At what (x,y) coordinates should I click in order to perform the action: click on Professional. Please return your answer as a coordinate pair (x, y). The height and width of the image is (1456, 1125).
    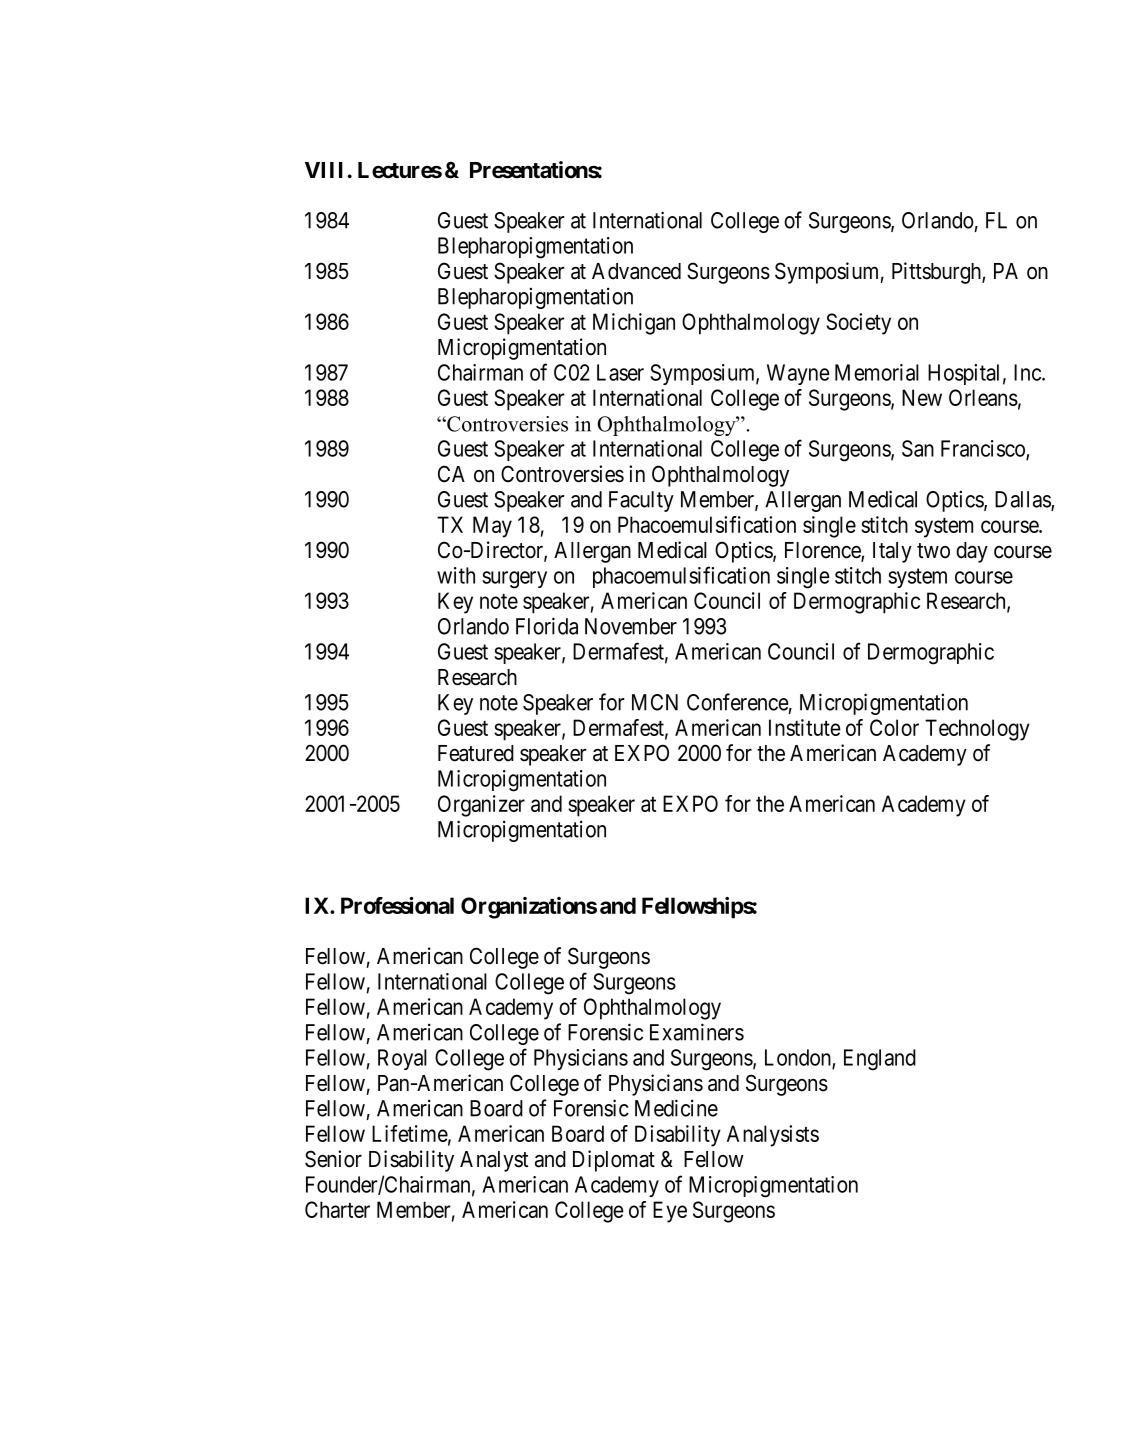
    Looking at the image, I should click on (397, 905).
